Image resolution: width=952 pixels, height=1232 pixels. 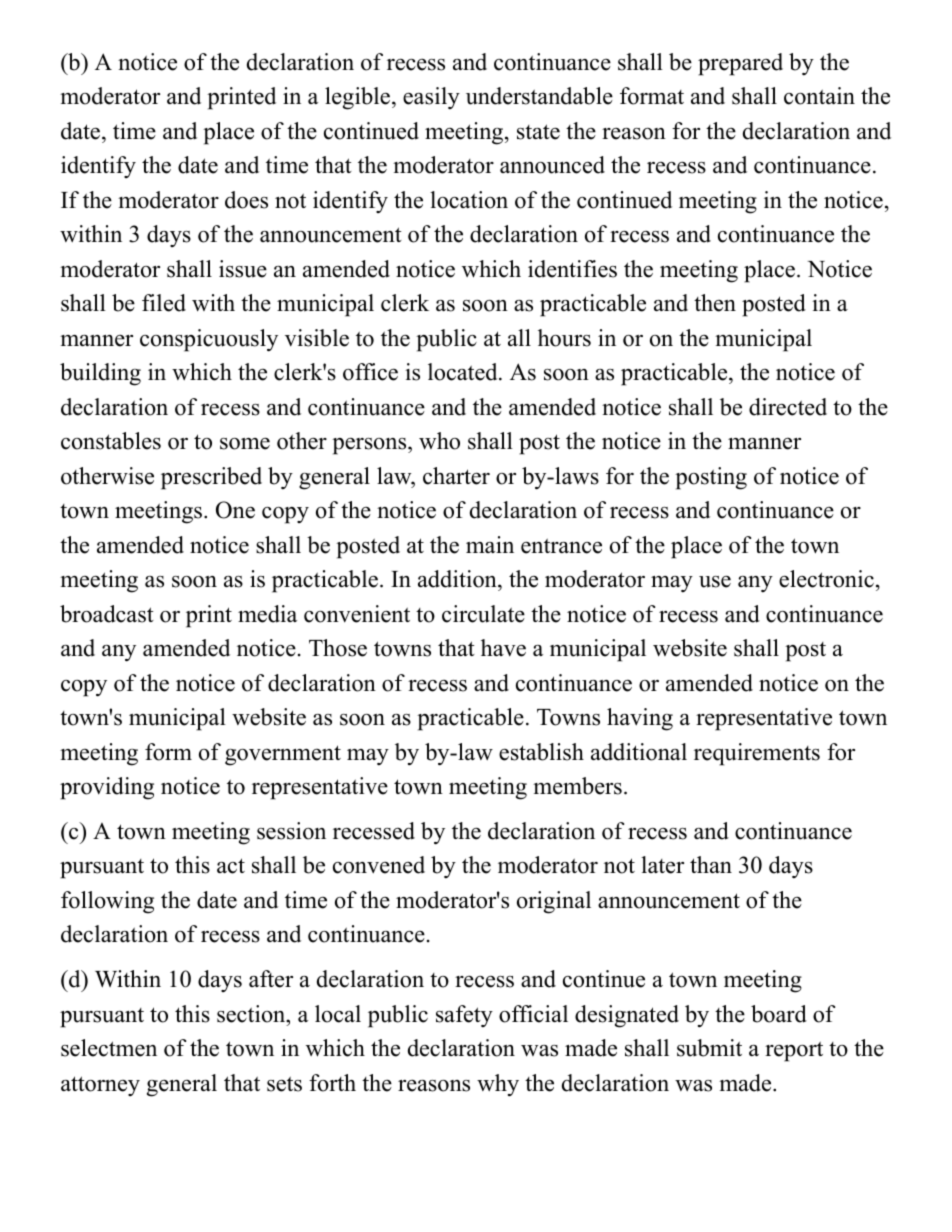 I want to click on media, so click(x=267, y=614).
